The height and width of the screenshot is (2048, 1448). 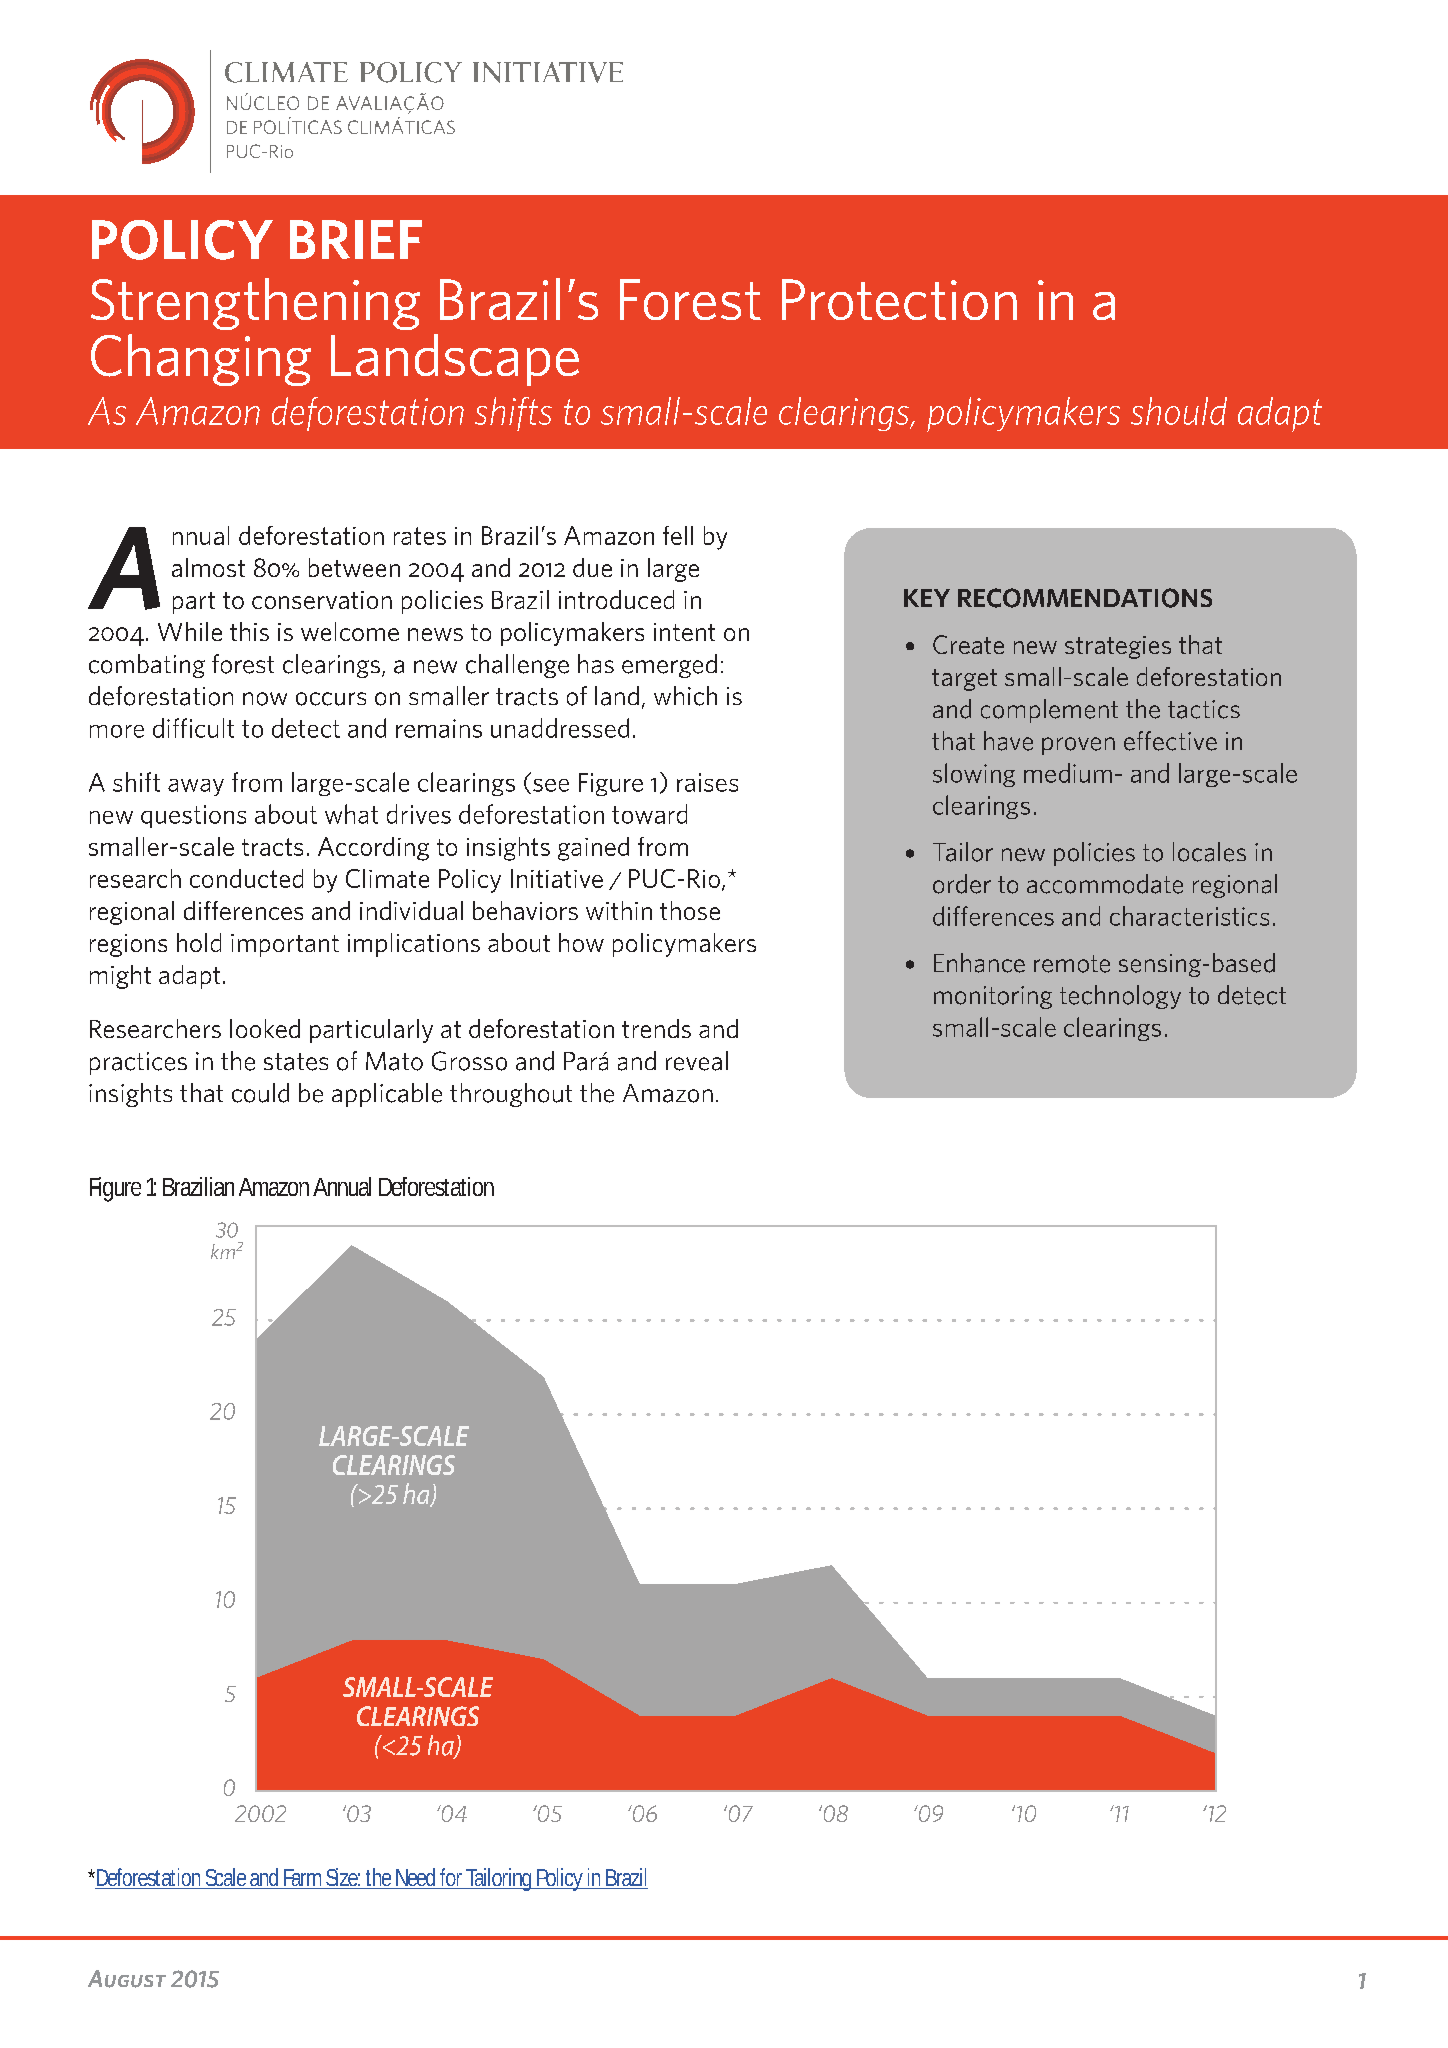 What do you see at coordinates (265, 699) in the screenshot?
I see `now` at bounding box center [265, 699].
